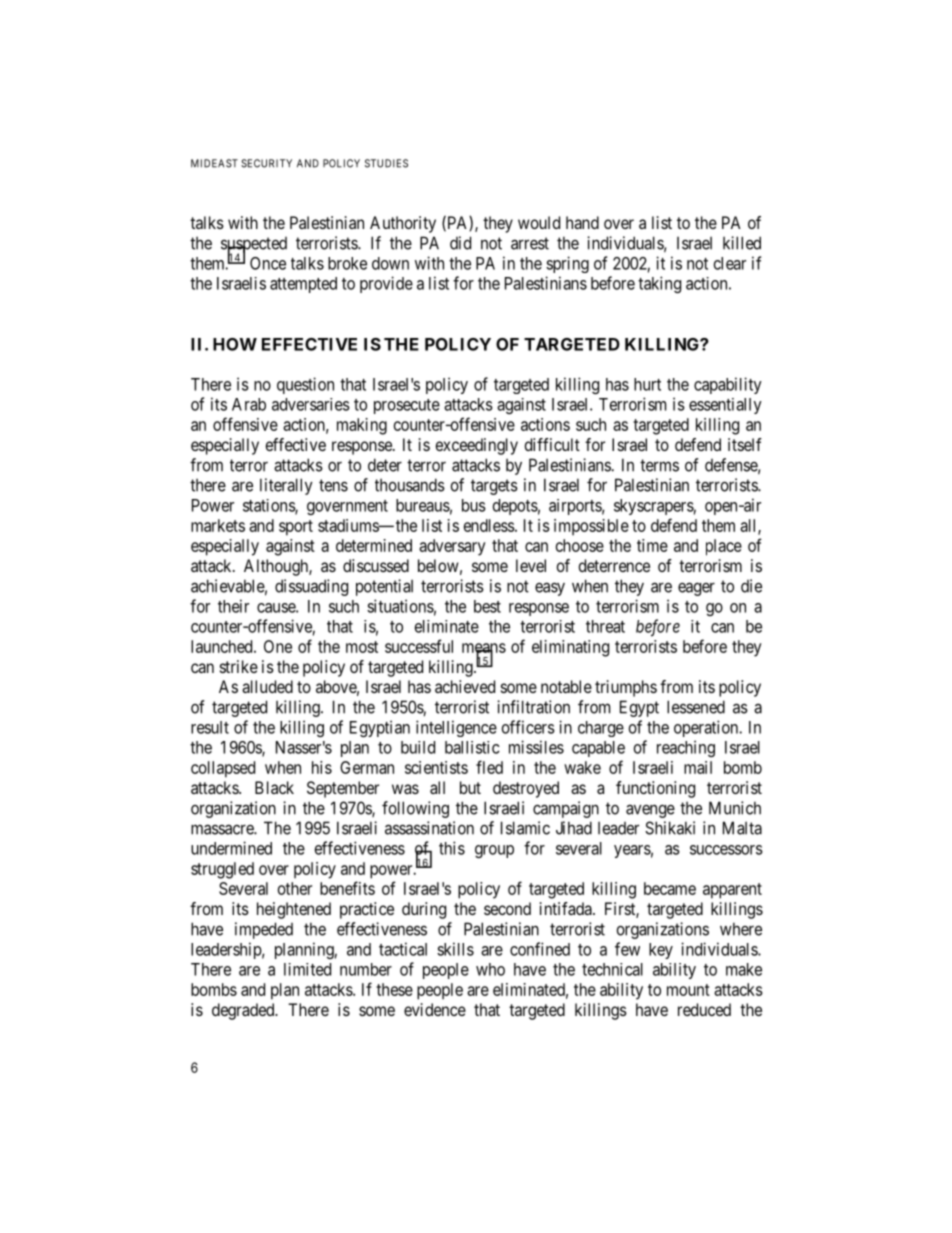  What do you see at coordinates (460, 243) in the screenshot?
I see `did` at bounding box center [460, 243].
